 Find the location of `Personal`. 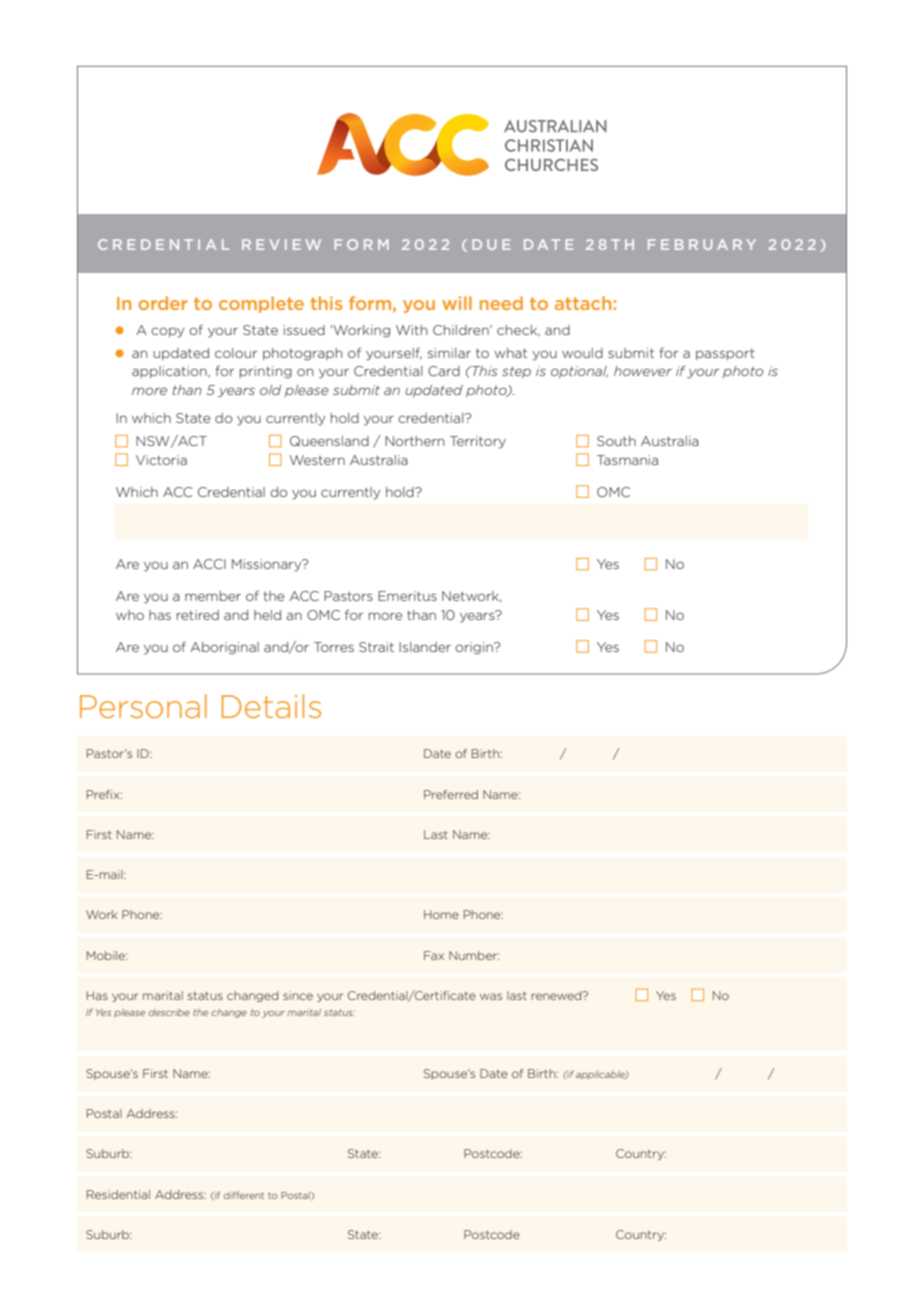

Personal is located at coordinates (143, 706).
